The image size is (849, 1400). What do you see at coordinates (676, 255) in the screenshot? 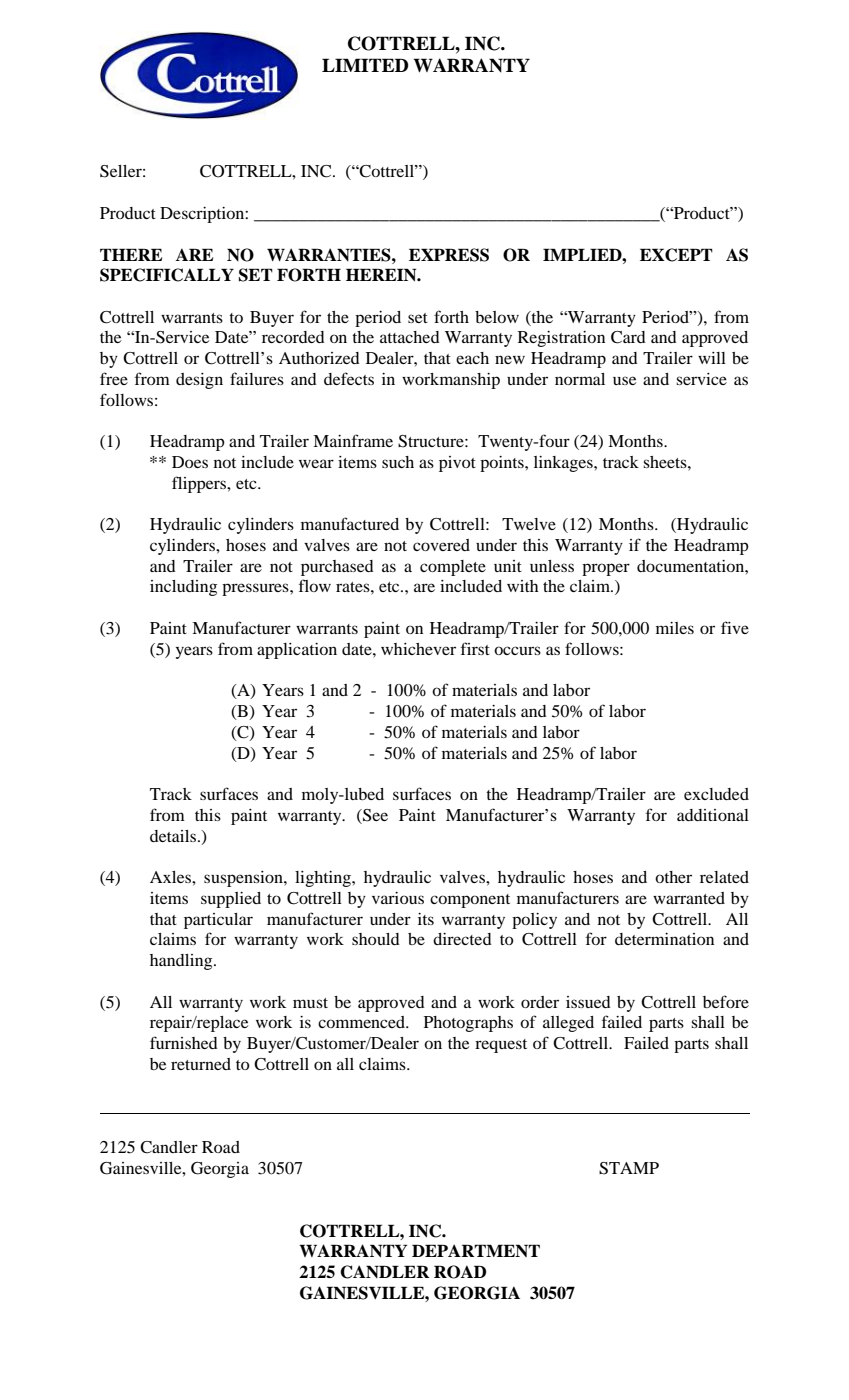
I see `EXCEPT` at bounding box center [676, 255].
